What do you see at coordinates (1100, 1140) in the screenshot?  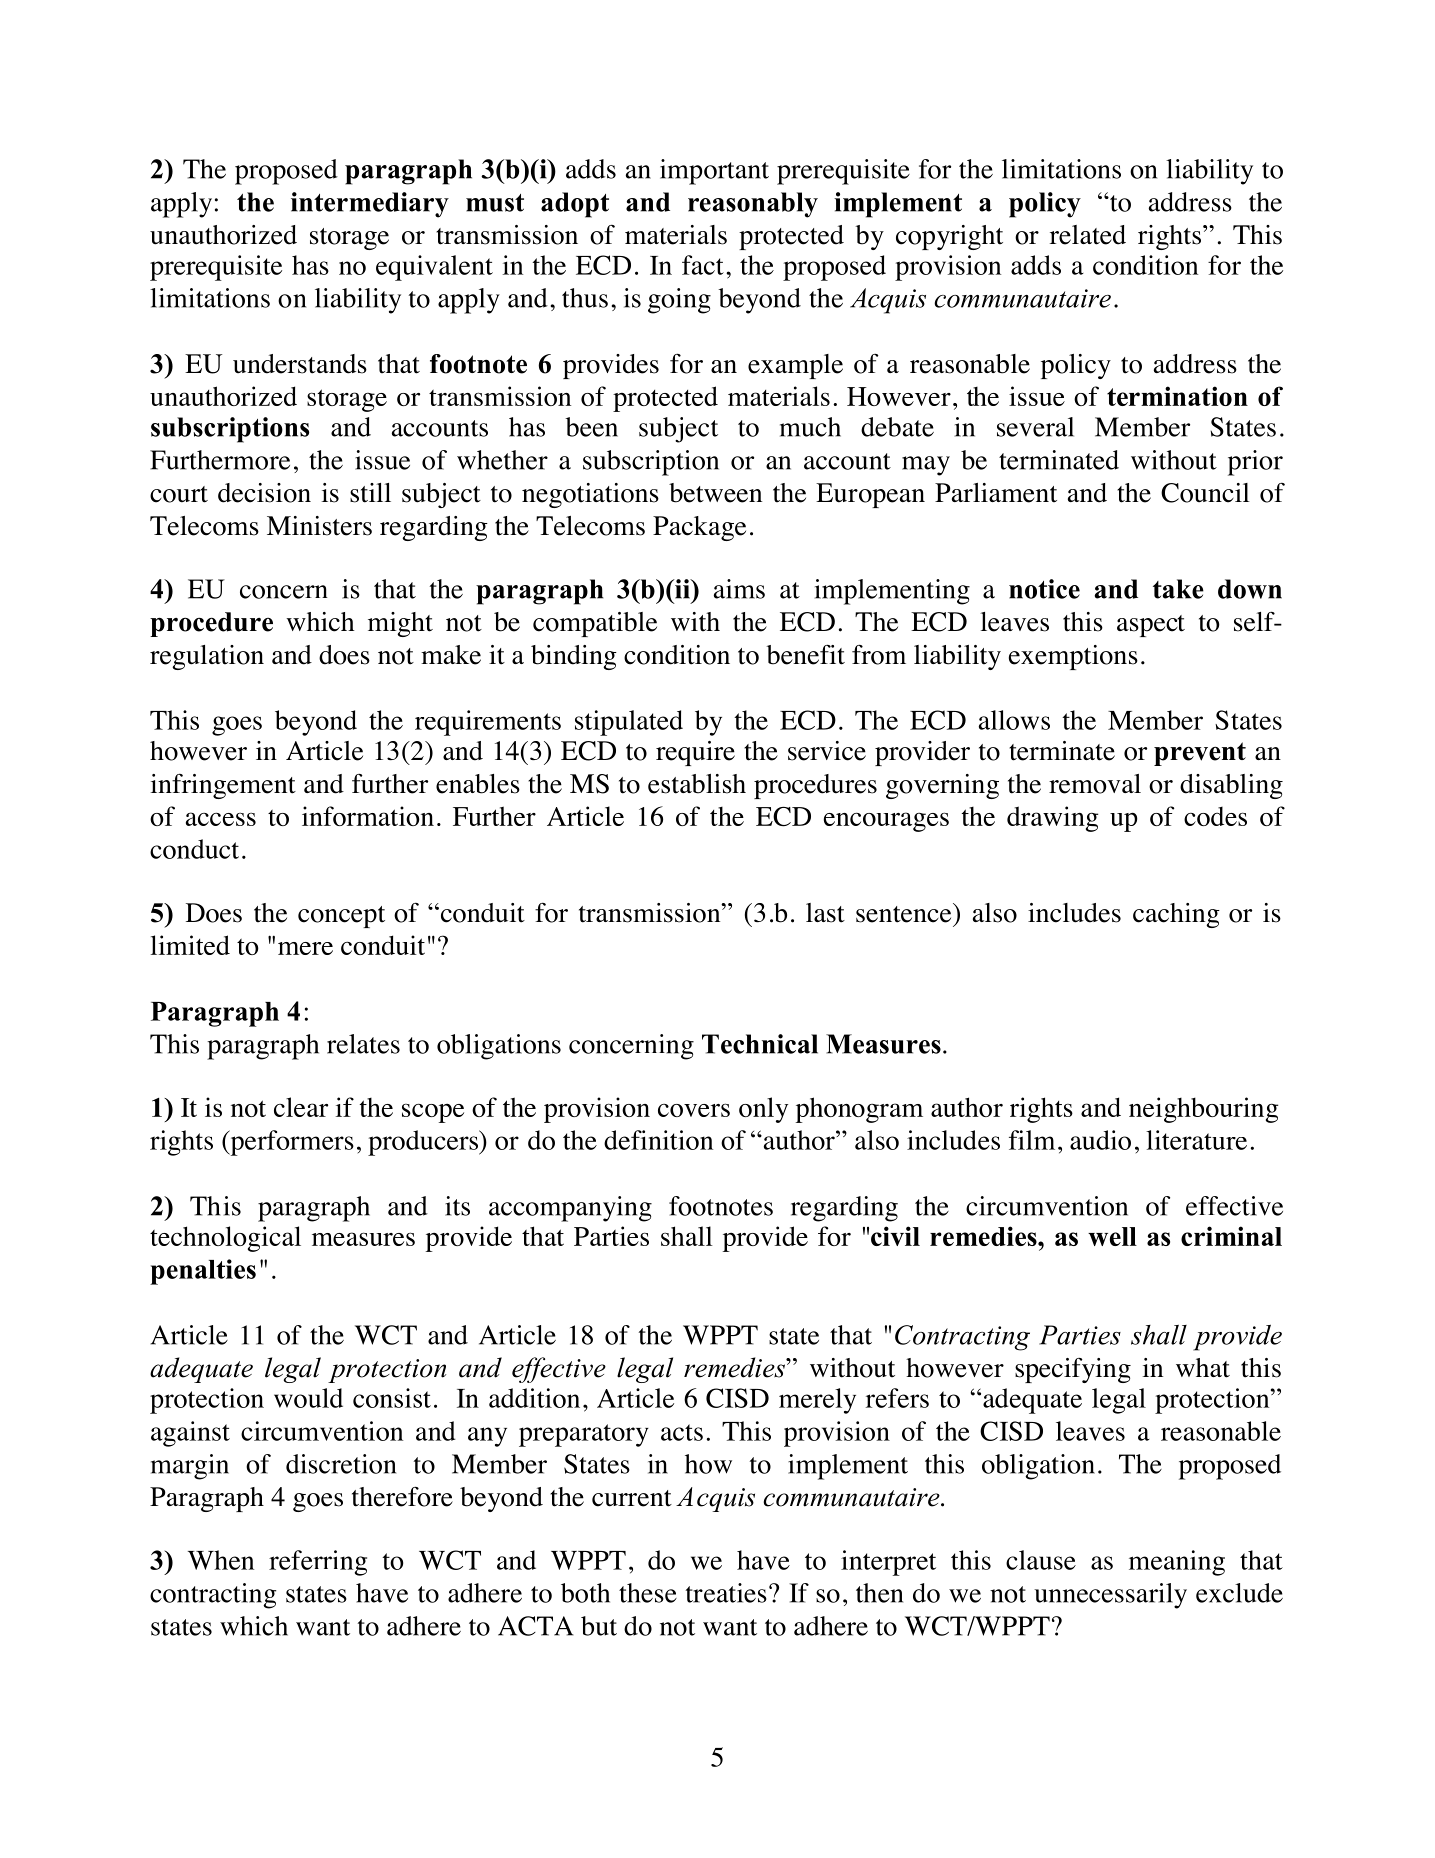 I see `audio` at bounding box center [1100, 1140].
